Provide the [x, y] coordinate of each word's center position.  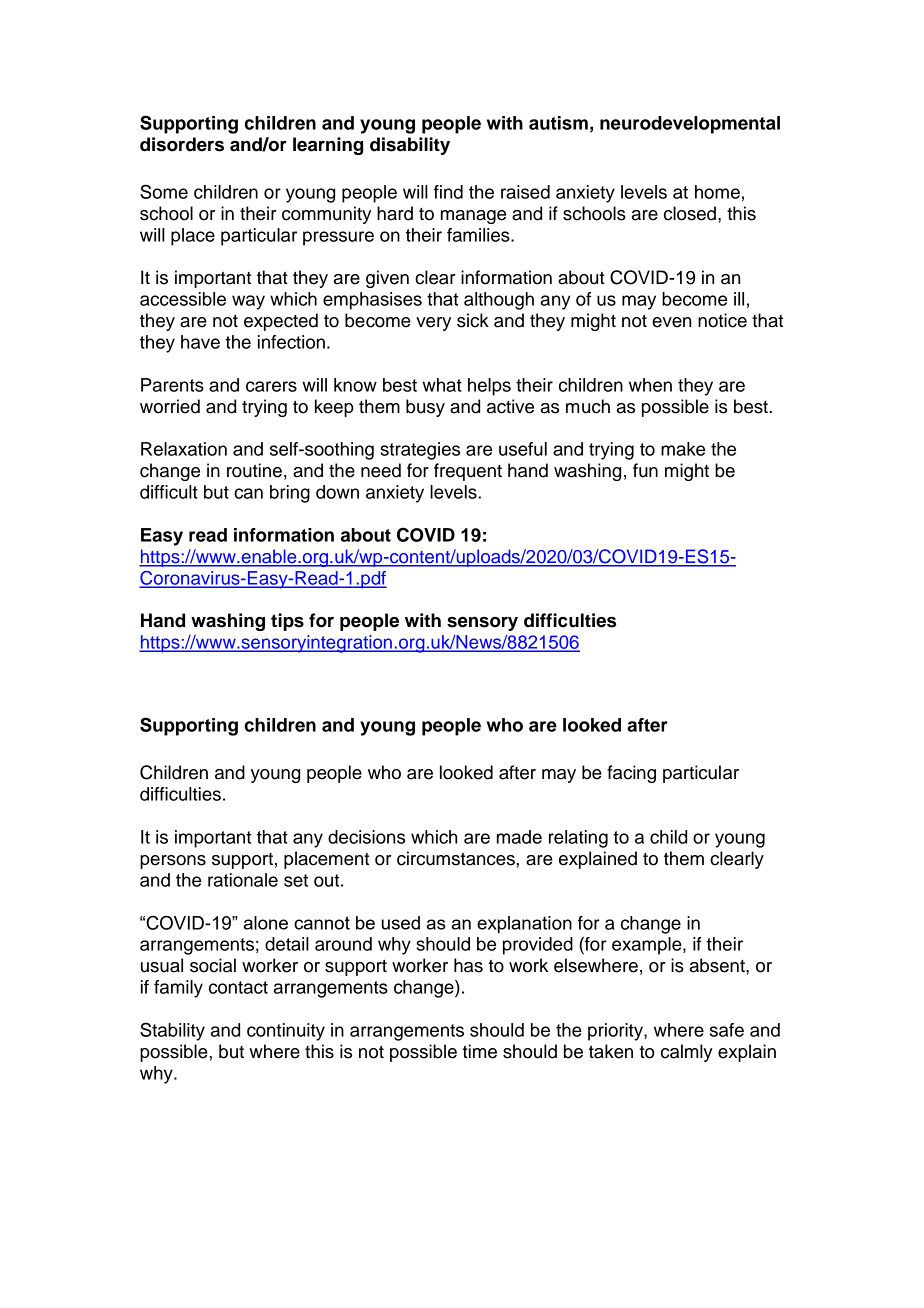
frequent [468, 472]
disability [410, 146]
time [479, 1051]
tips [287, 622]
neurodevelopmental [690, 125]
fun [645, 470]
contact [238, 987]
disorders [182, 144]
